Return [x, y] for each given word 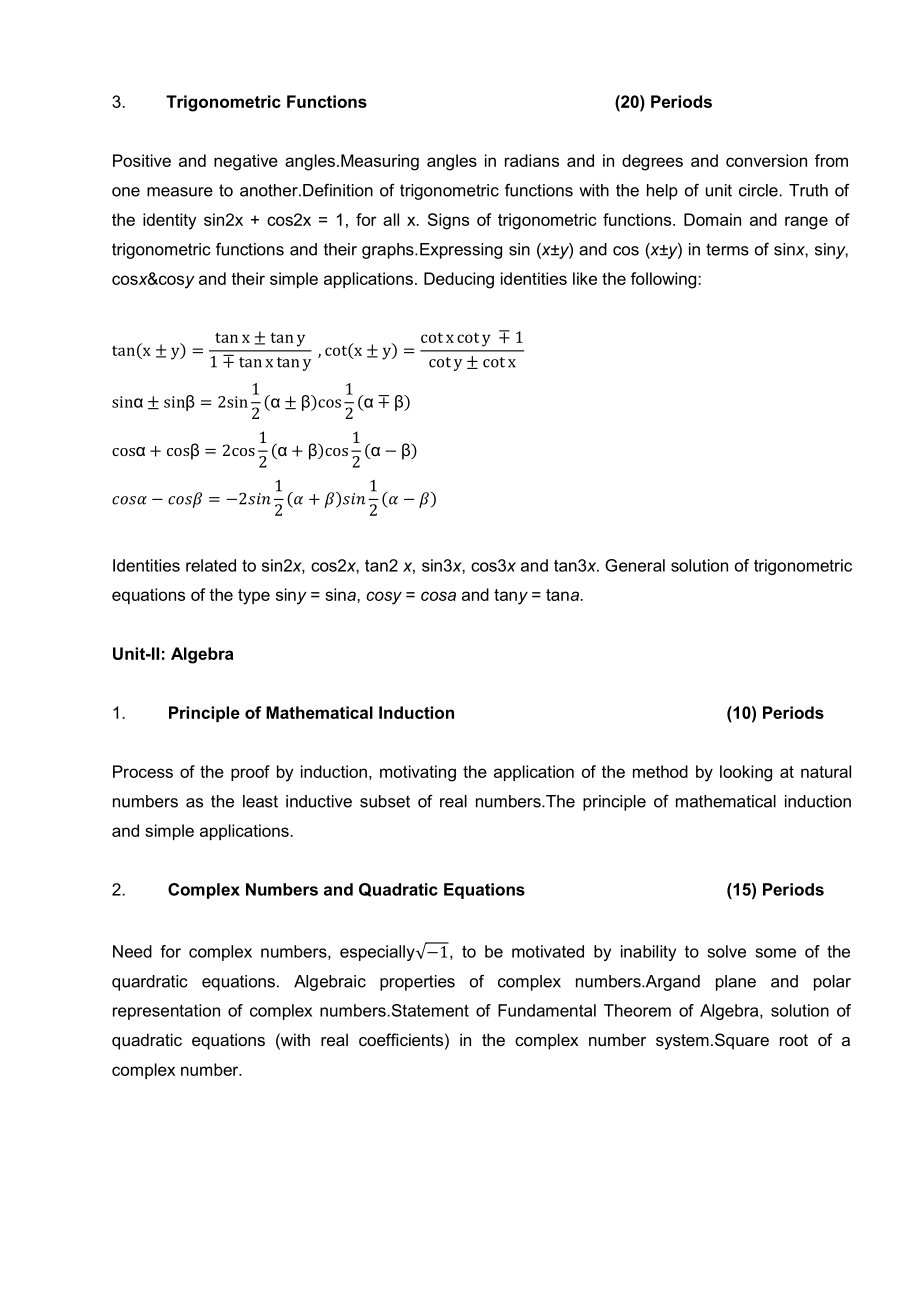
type [254, 597]
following [665, 280]
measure [180, 192]
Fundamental [547, 1010]
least [260, 801]
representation [166, 1012]
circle [758, 190]
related [211, 565]
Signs [448, 221]
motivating [418, 773]
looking [746, 773]
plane [736, 983]
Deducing [459, 280]
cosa [438, 596]
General [635, 565]
